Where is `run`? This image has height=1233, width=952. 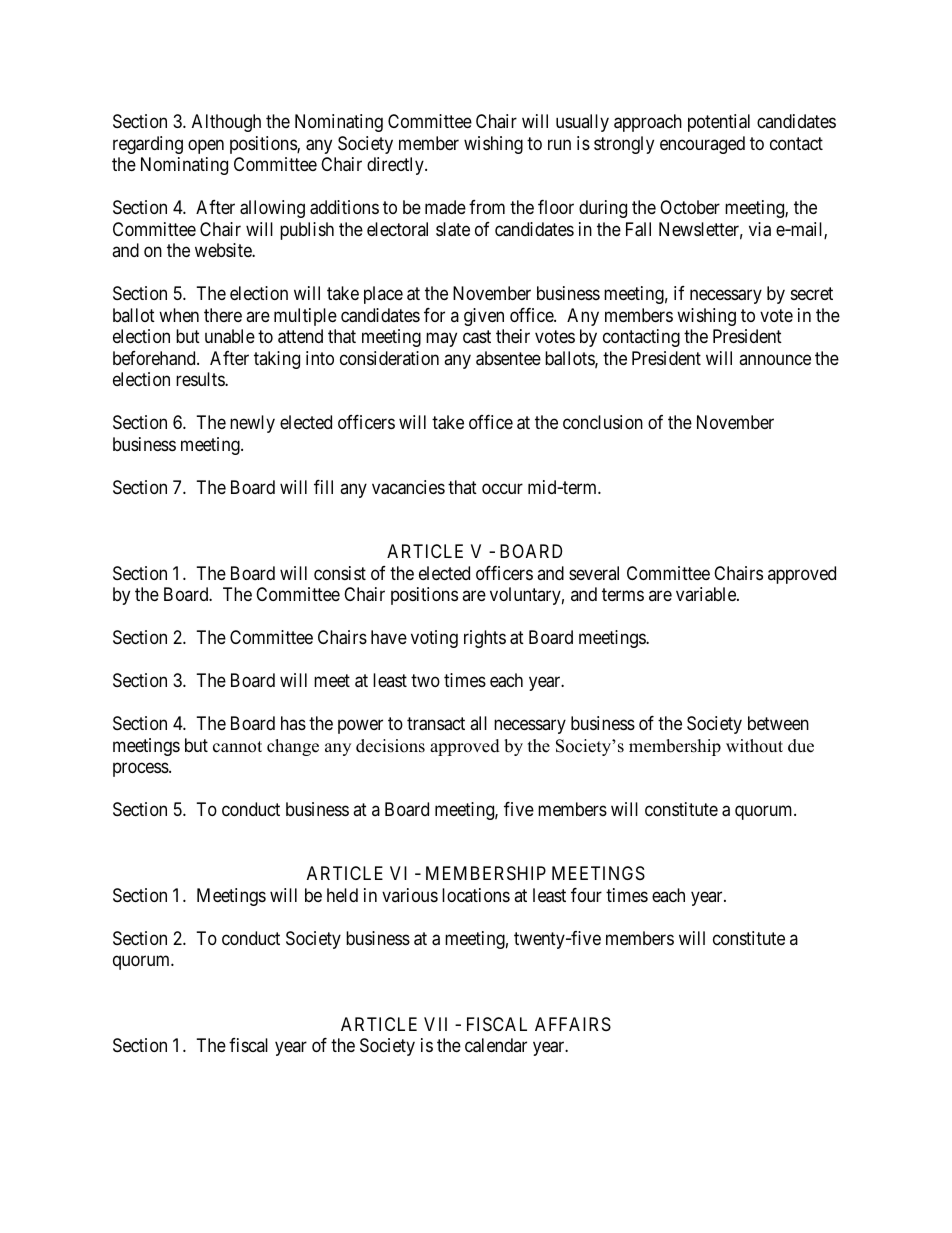
run is located at coordinates (559, 144).
